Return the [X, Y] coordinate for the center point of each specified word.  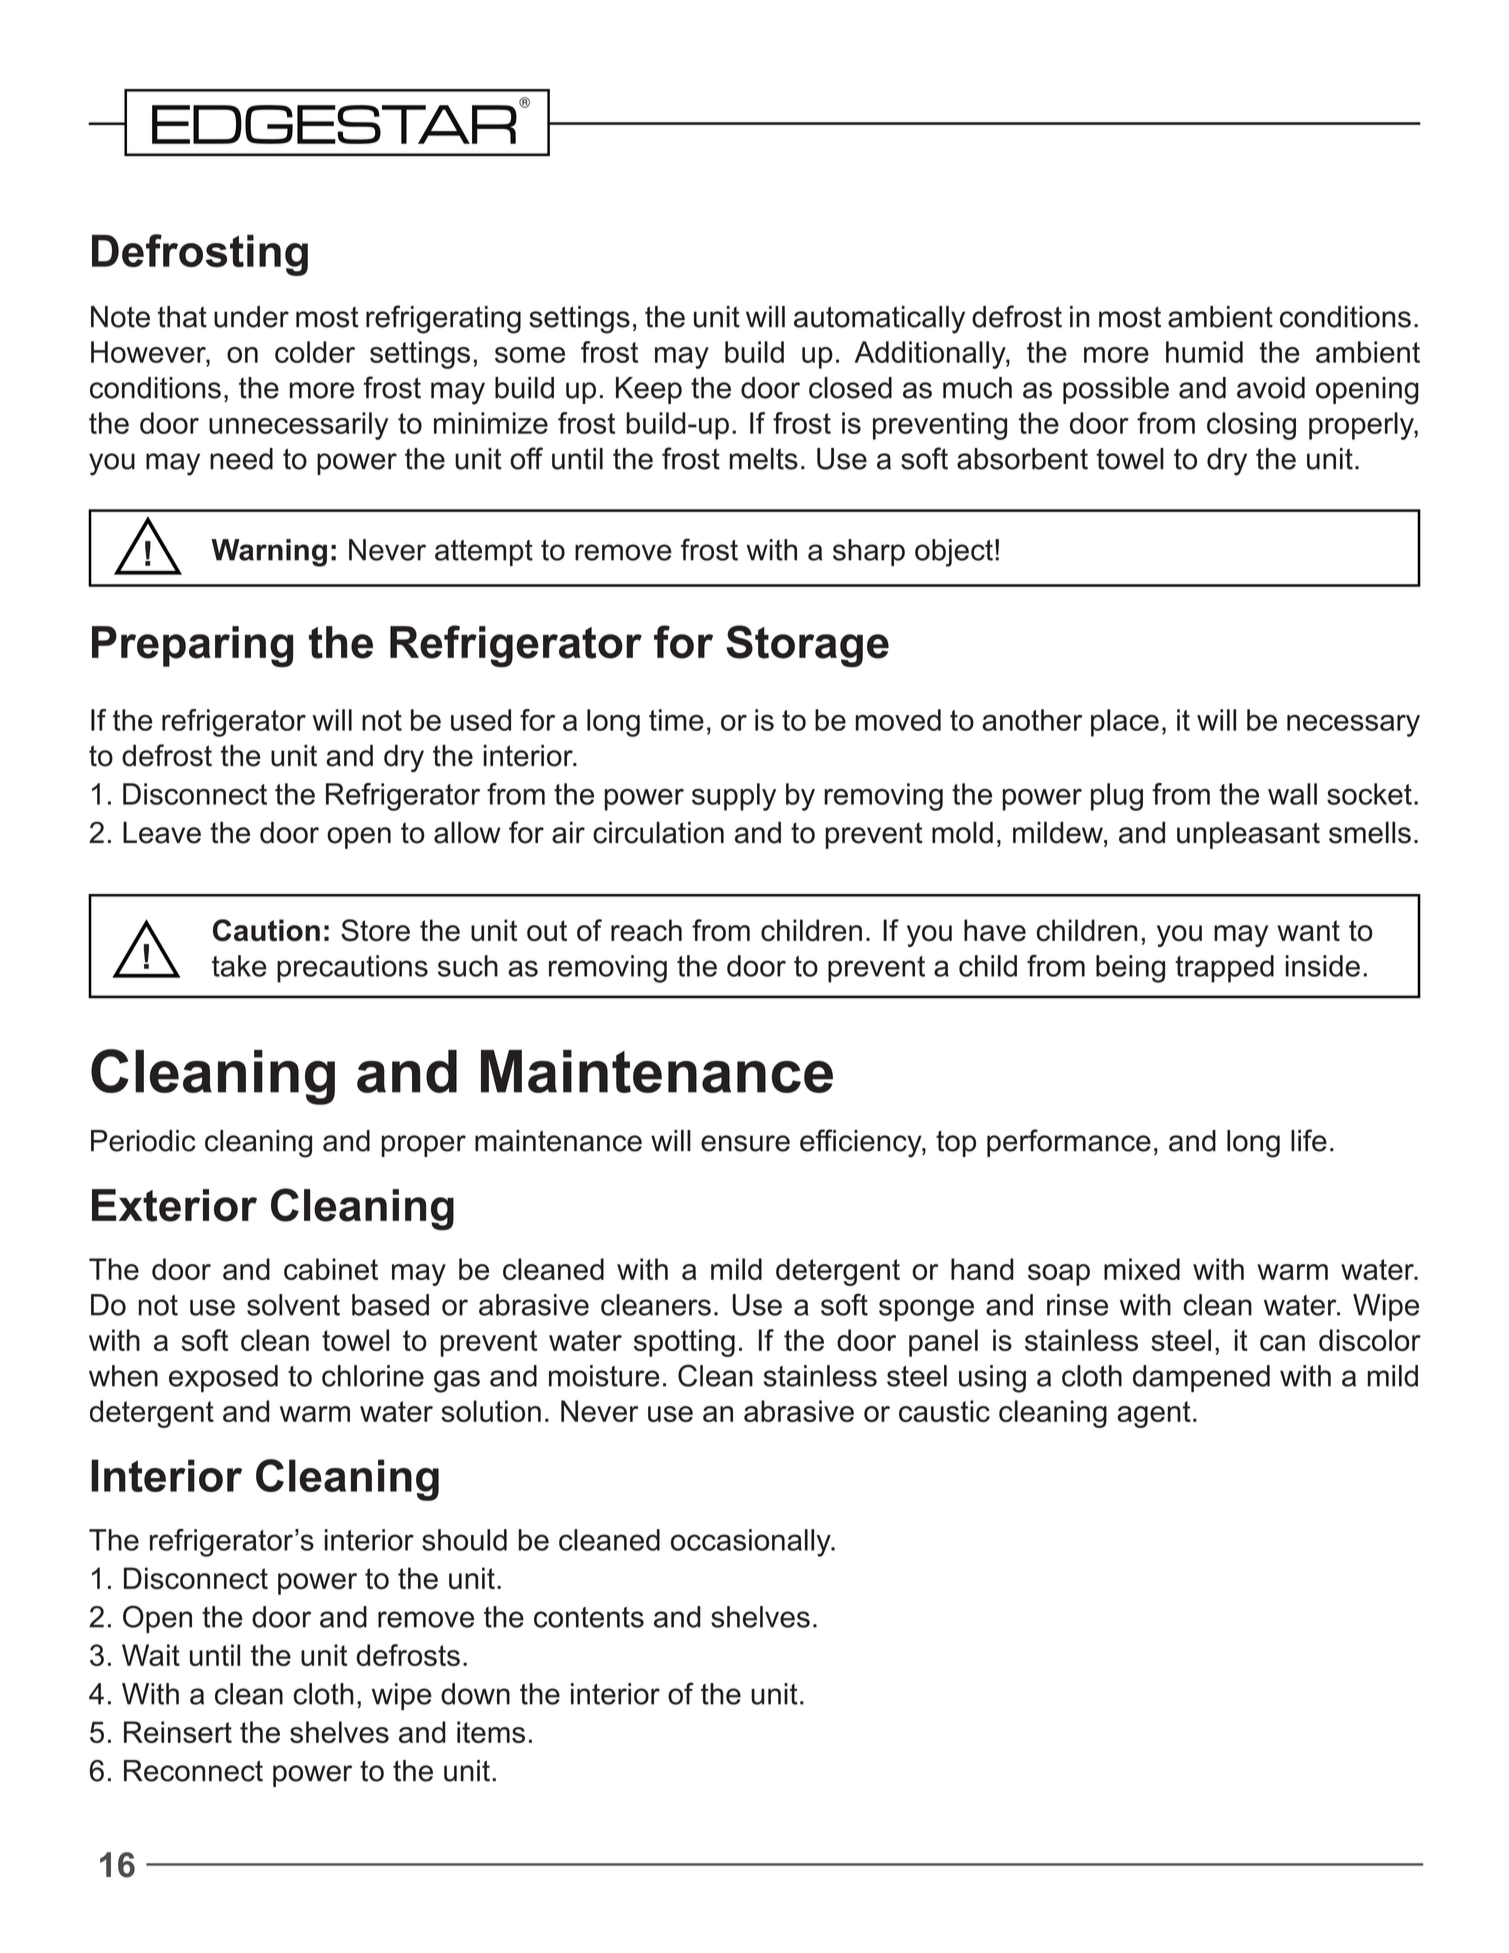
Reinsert [178, 1732]
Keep [649, 390]
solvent [293, 1305]
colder [315, 352]
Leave [162, 832]
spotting [684, 1343]
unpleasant [1248, 835]
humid [1204, 352]
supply [734, 797]
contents [589, 1617]
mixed [1142, 1269]
